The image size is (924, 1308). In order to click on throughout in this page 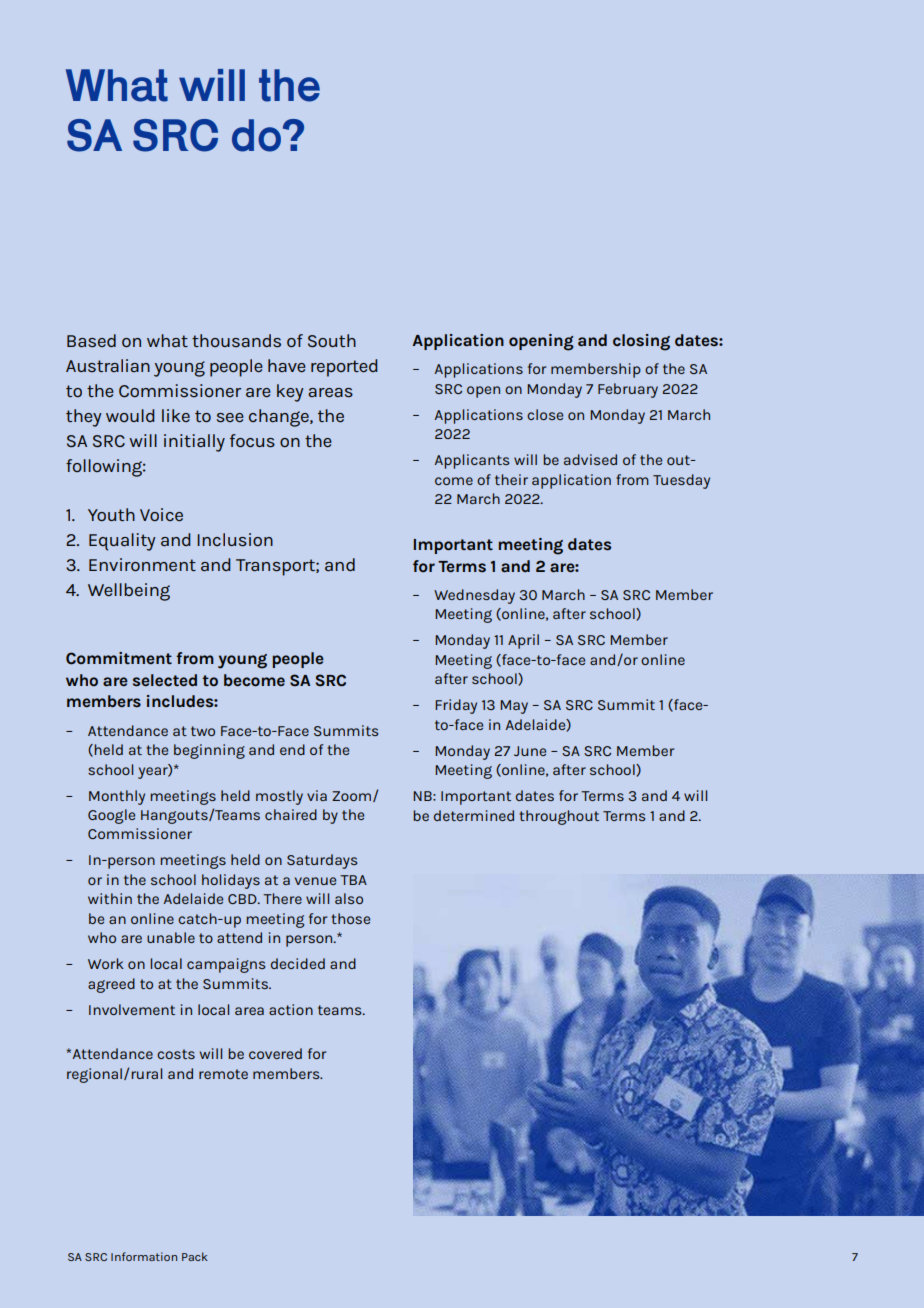, I will do `click(559, 817)`.
